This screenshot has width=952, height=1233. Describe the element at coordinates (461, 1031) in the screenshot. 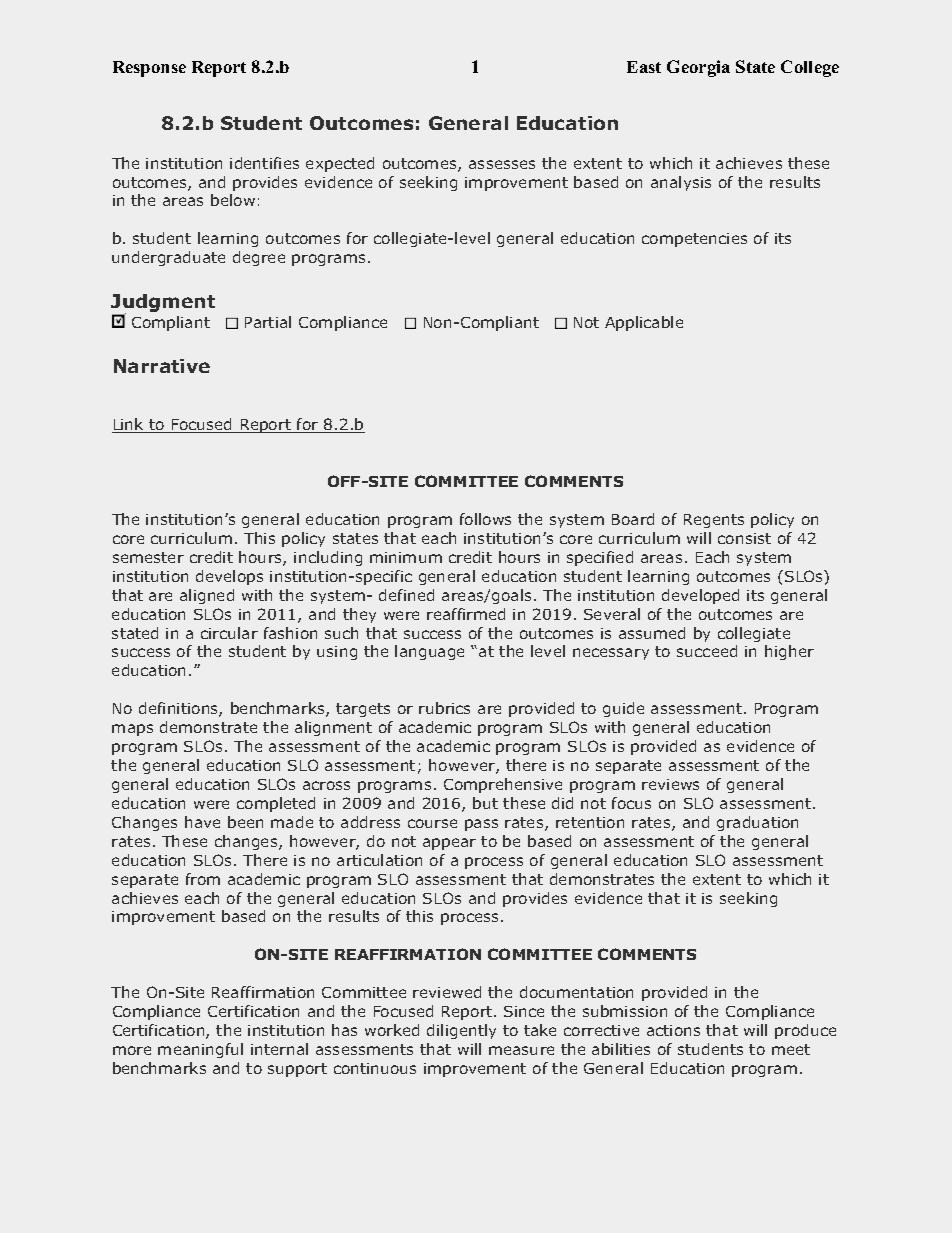

I see `diligently` at that location.
